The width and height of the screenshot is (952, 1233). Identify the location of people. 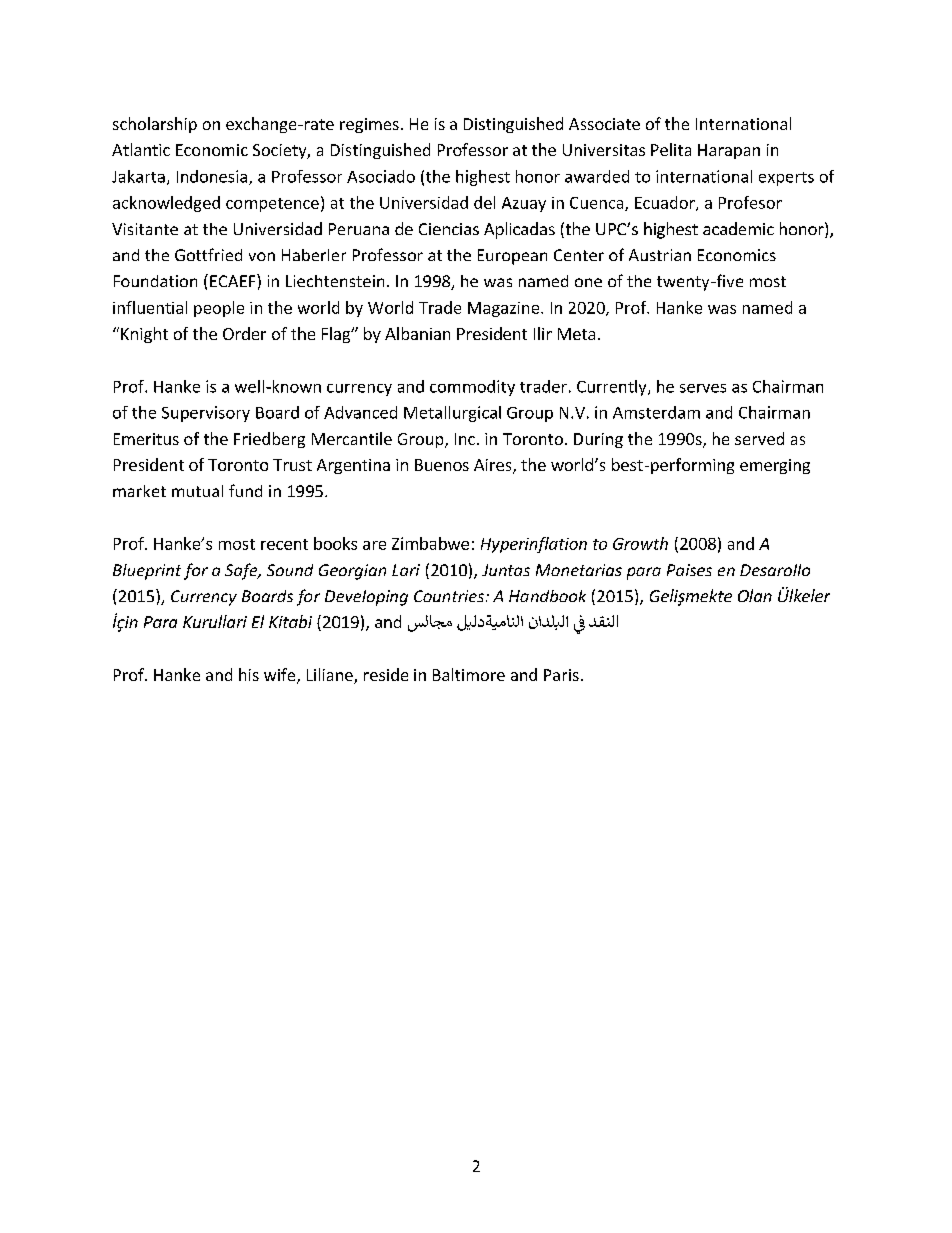
(219, 309).
